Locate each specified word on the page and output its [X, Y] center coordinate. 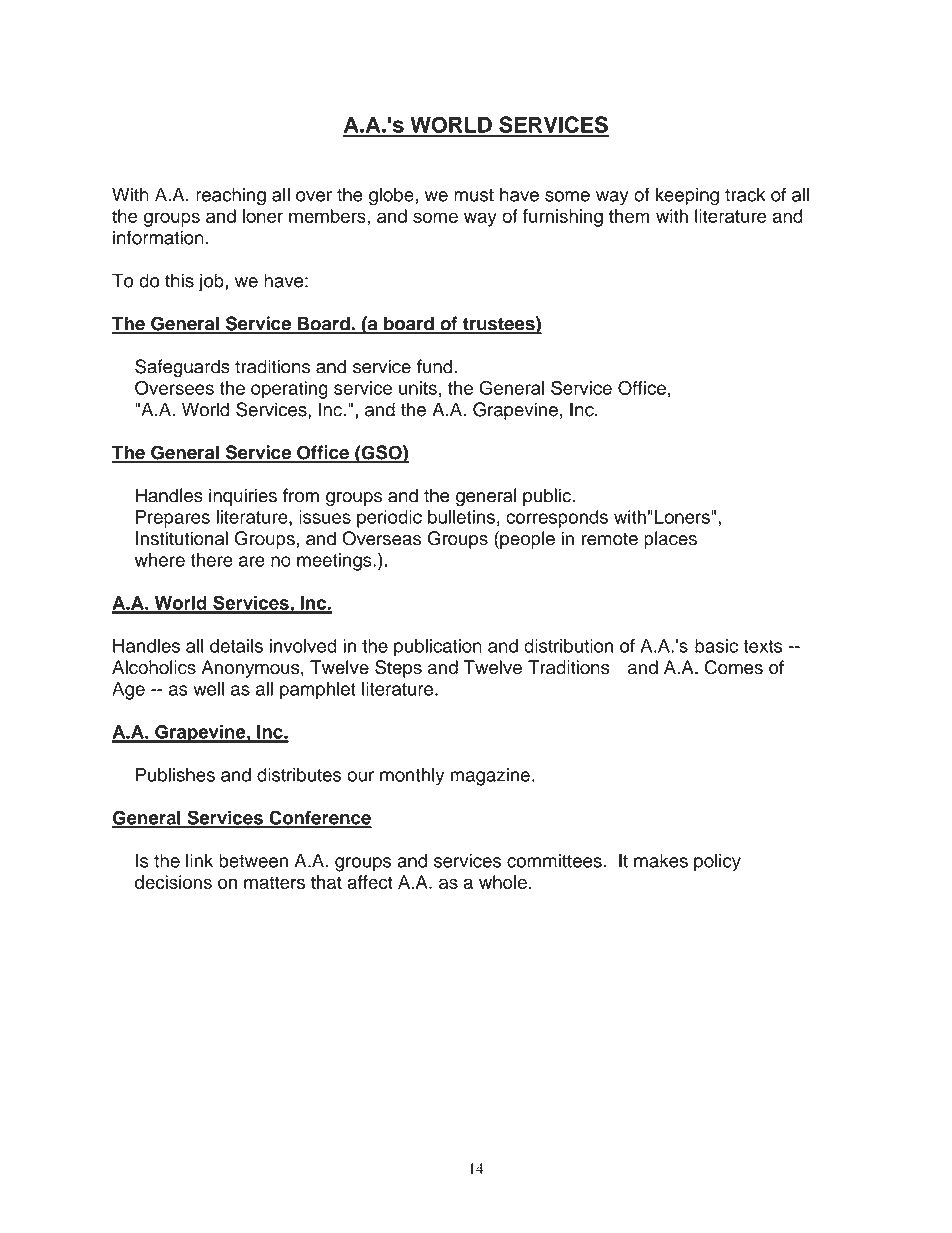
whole [503, 882]
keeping [687, 196]
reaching [231, 196]
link [199, 860]
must [474, 195]
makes [661, 861]
